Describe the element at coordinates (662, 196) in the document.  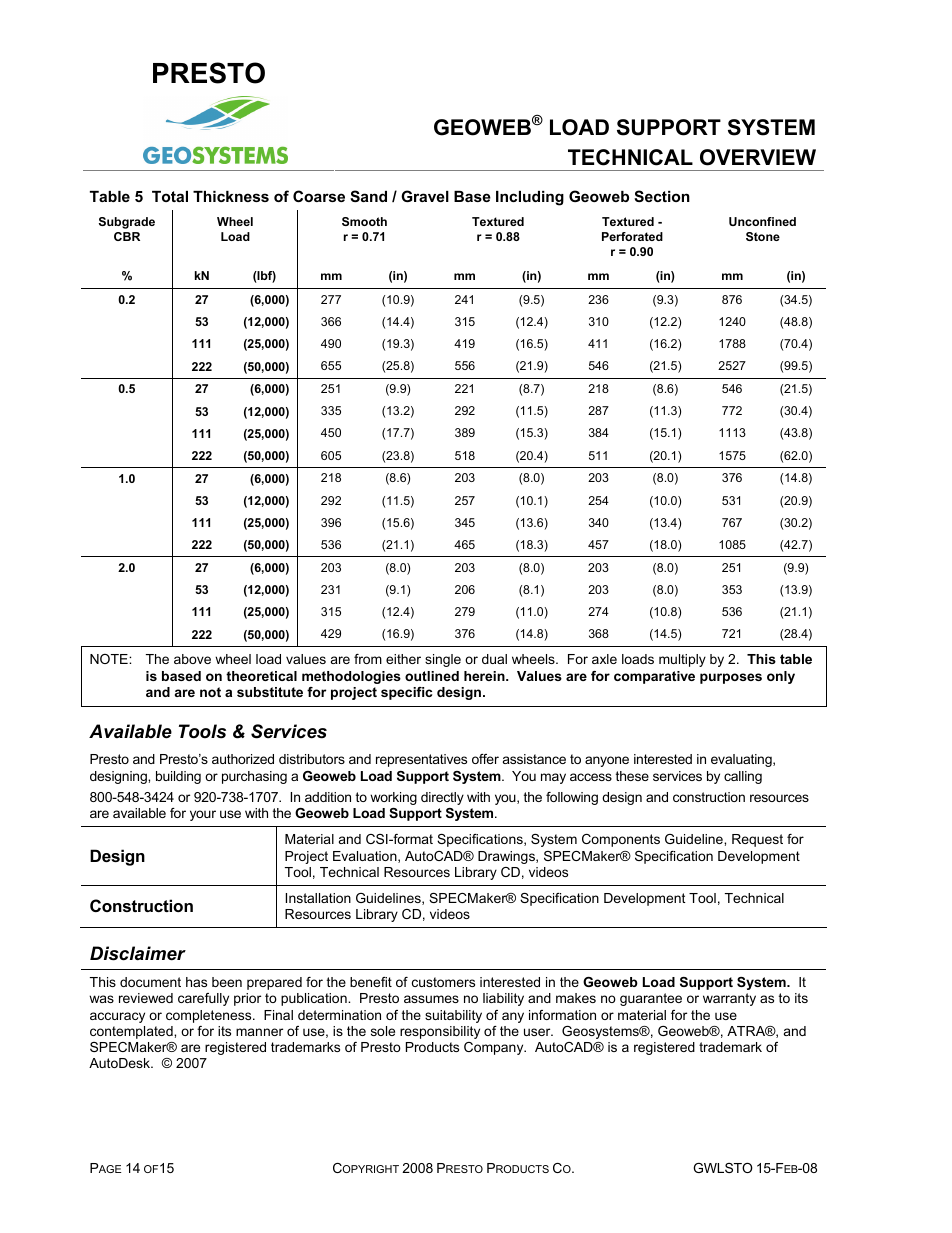
I see `Section` at that location.
